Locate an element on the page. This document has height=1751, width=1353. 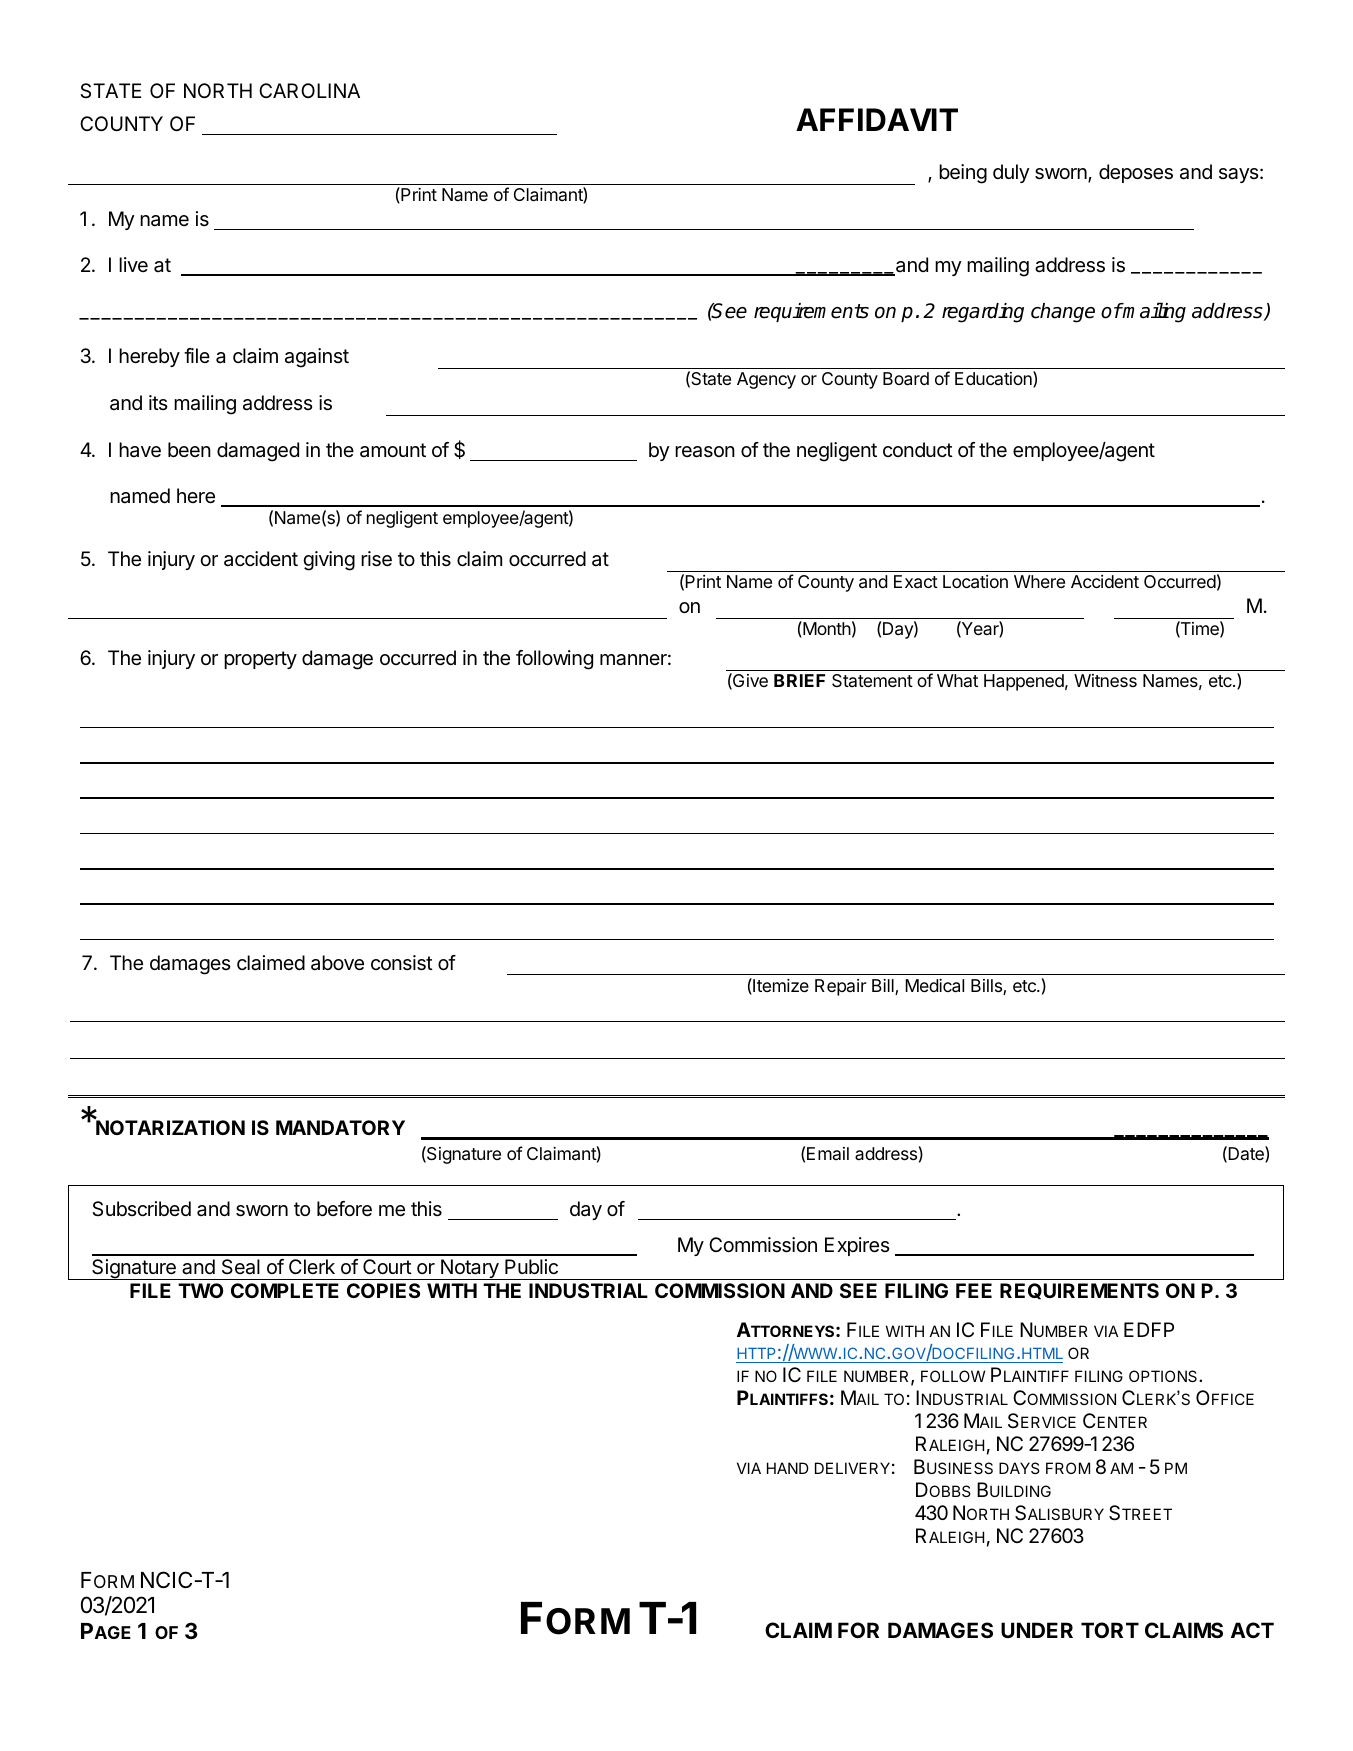
Medical is located at coordinates (934, 986).
